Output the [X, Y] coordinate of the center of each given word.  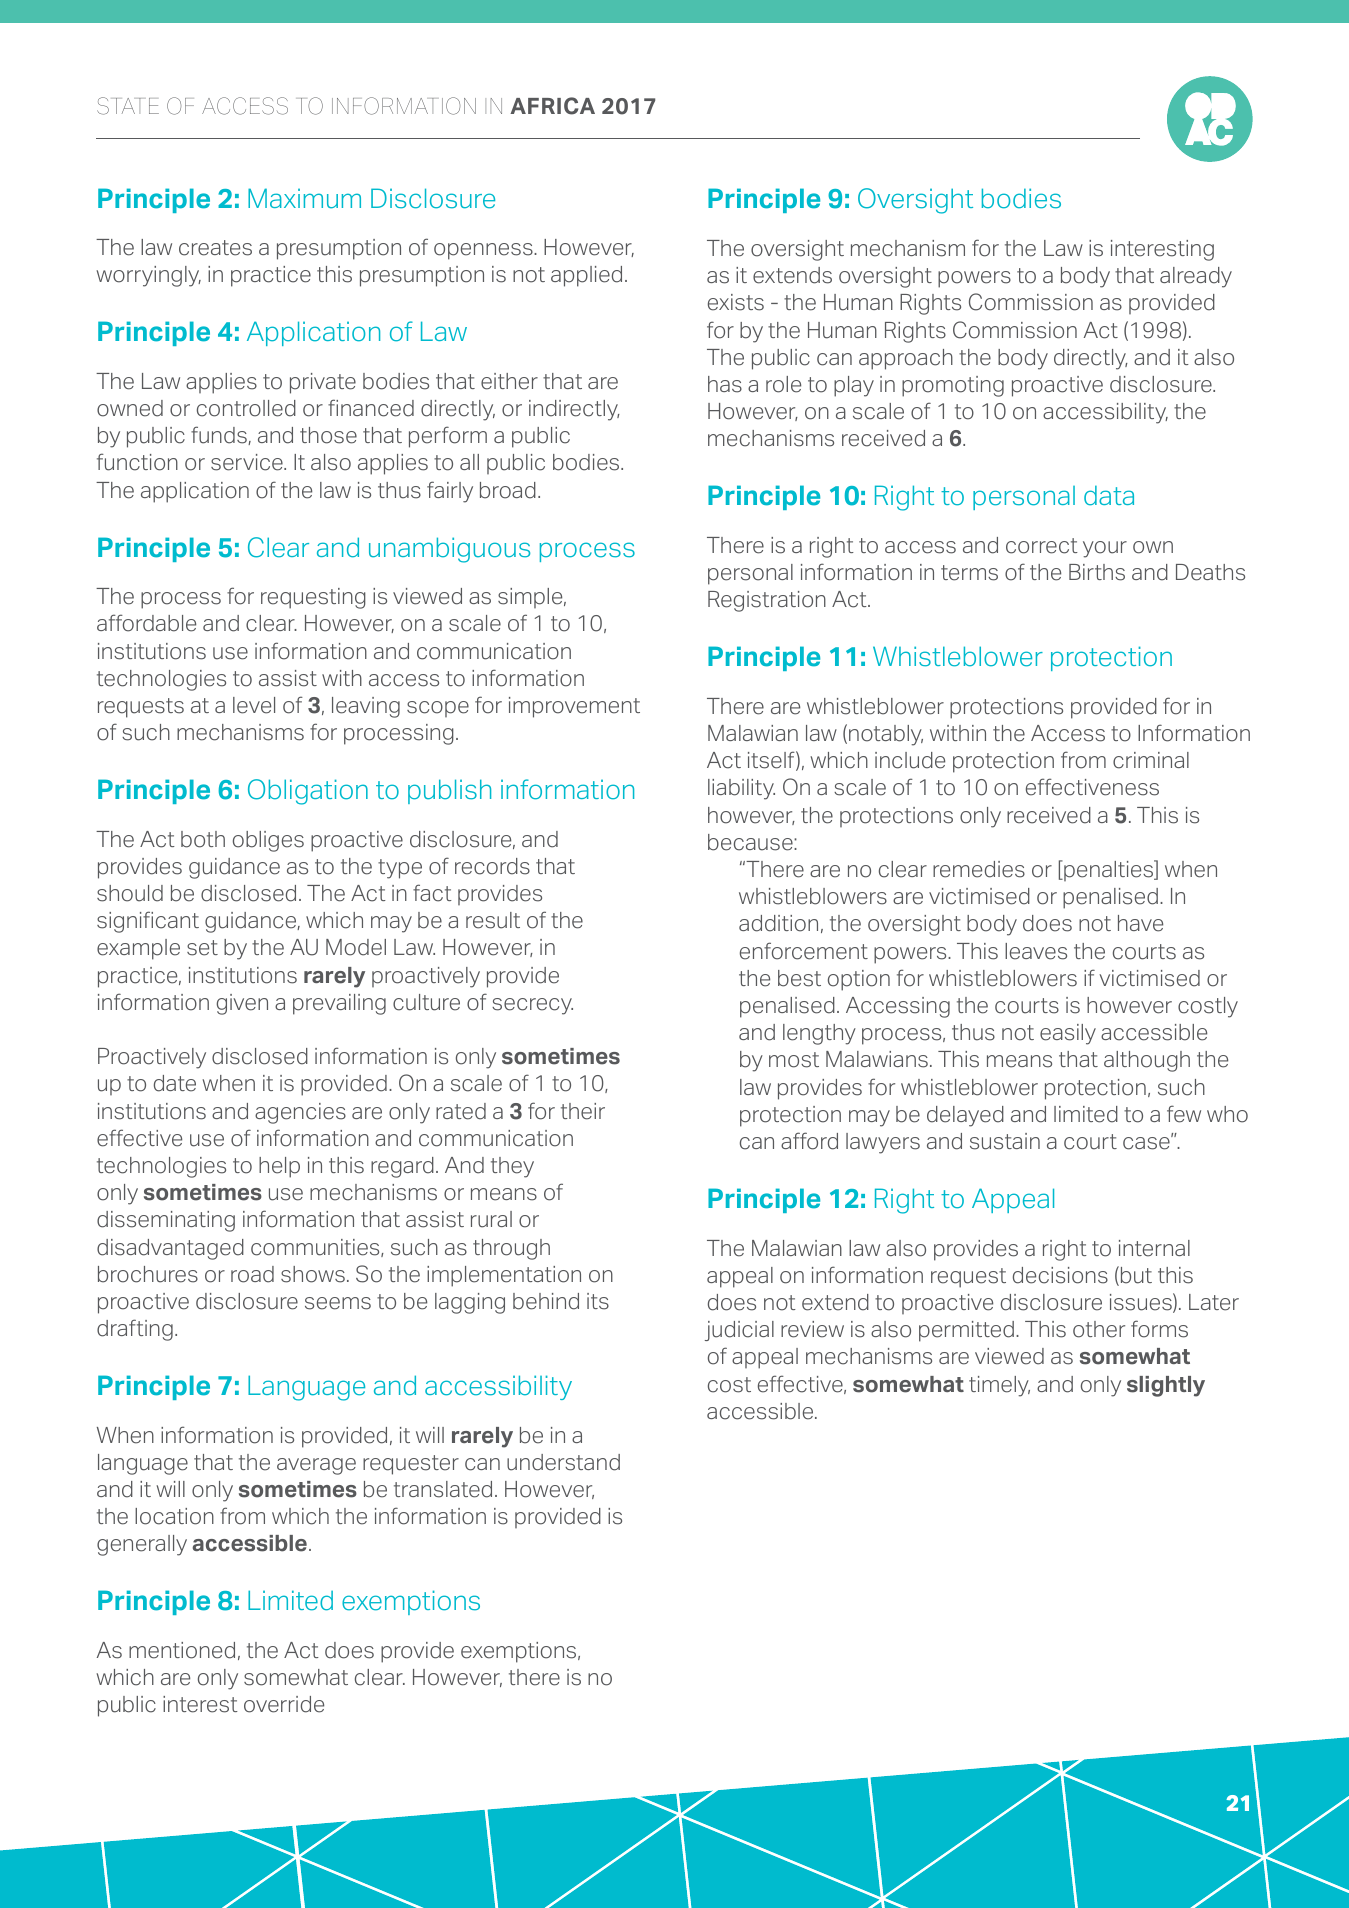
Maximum [304, 198]
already [1196, 277]
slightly [1166, 1386]
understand [563, 1462]
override [284, 1704]
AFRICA [552, 106]
